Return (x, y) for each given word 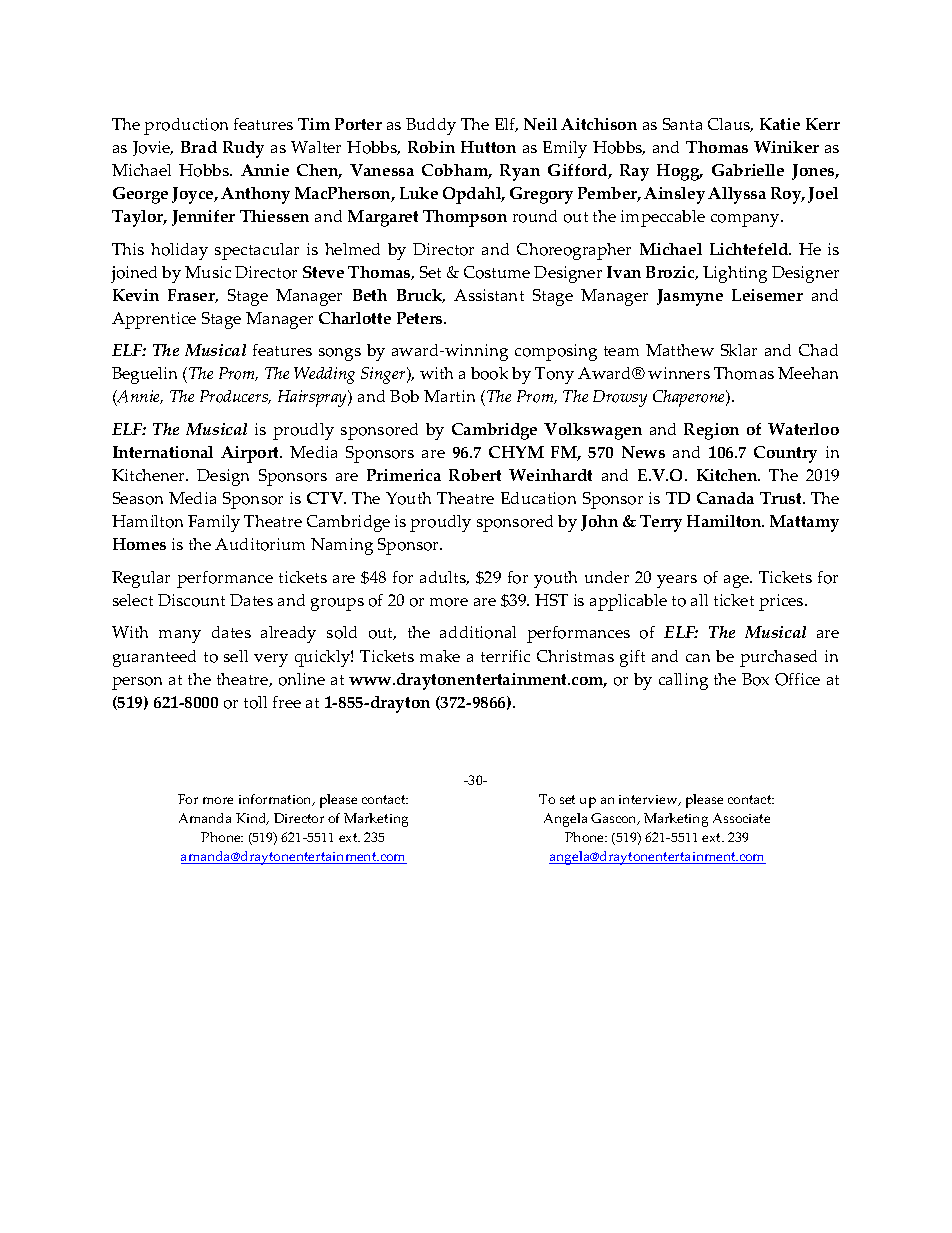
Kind (252, 819)
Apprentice (154, 320)
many (180, 636)
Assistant (489, 295)
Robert (475, 475)
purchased (778, 658)
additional (478, 632)
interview (649, 800)
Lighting (735, 274)
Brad (199, 147)
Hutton (488, 147)
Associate (741, 818)
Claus (730, 125)
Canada (725, 498)
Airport (251, 454)
